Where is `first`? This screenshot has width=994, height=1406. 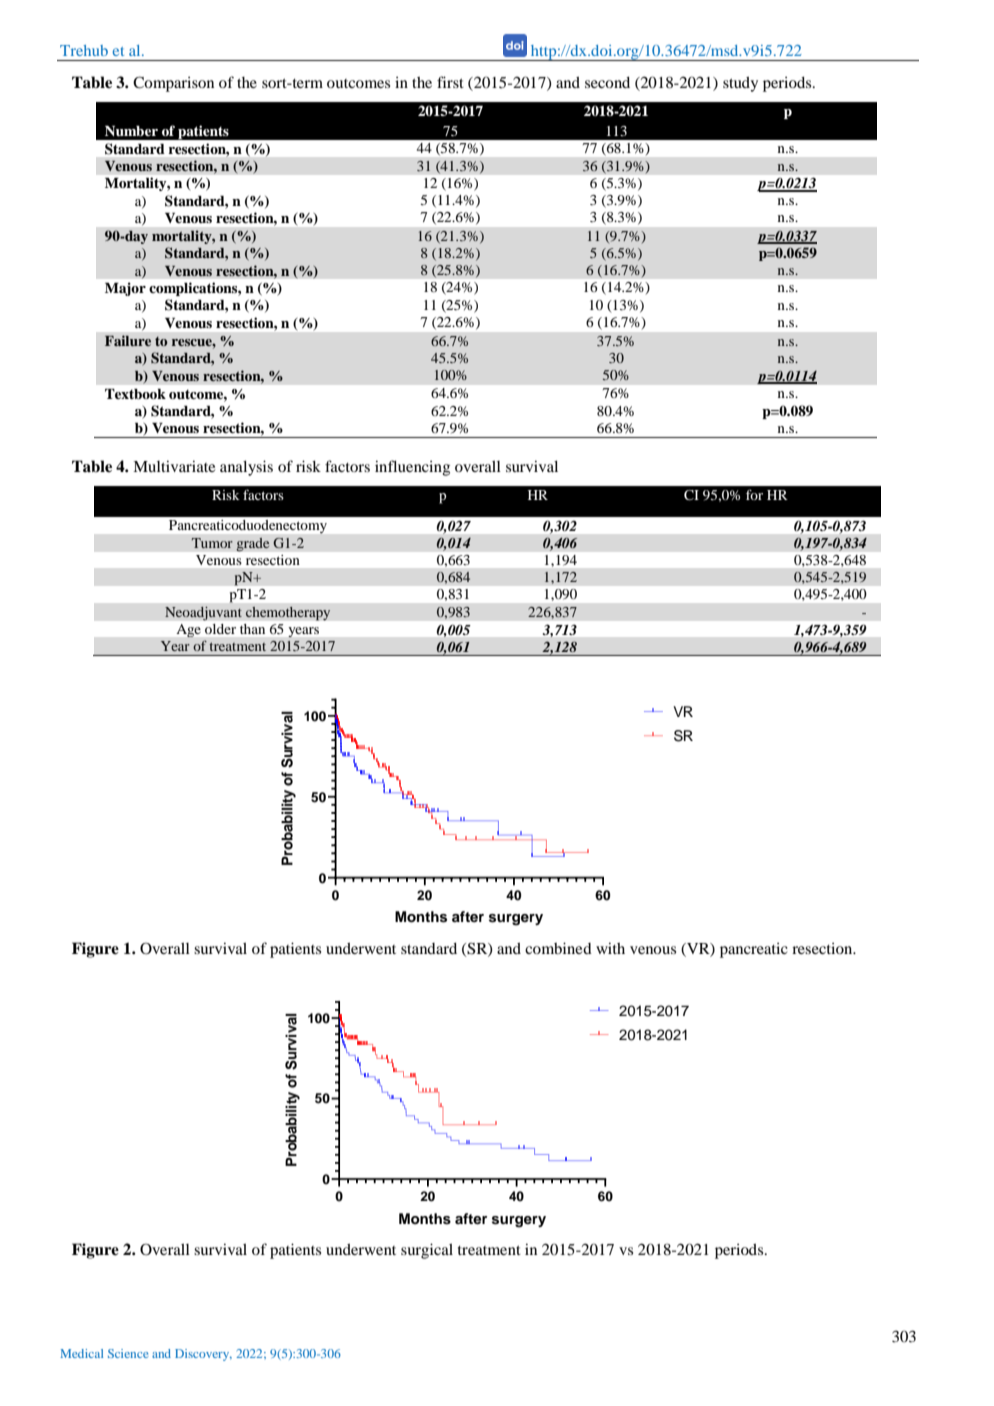 first is located at coordinates (450, 82).
